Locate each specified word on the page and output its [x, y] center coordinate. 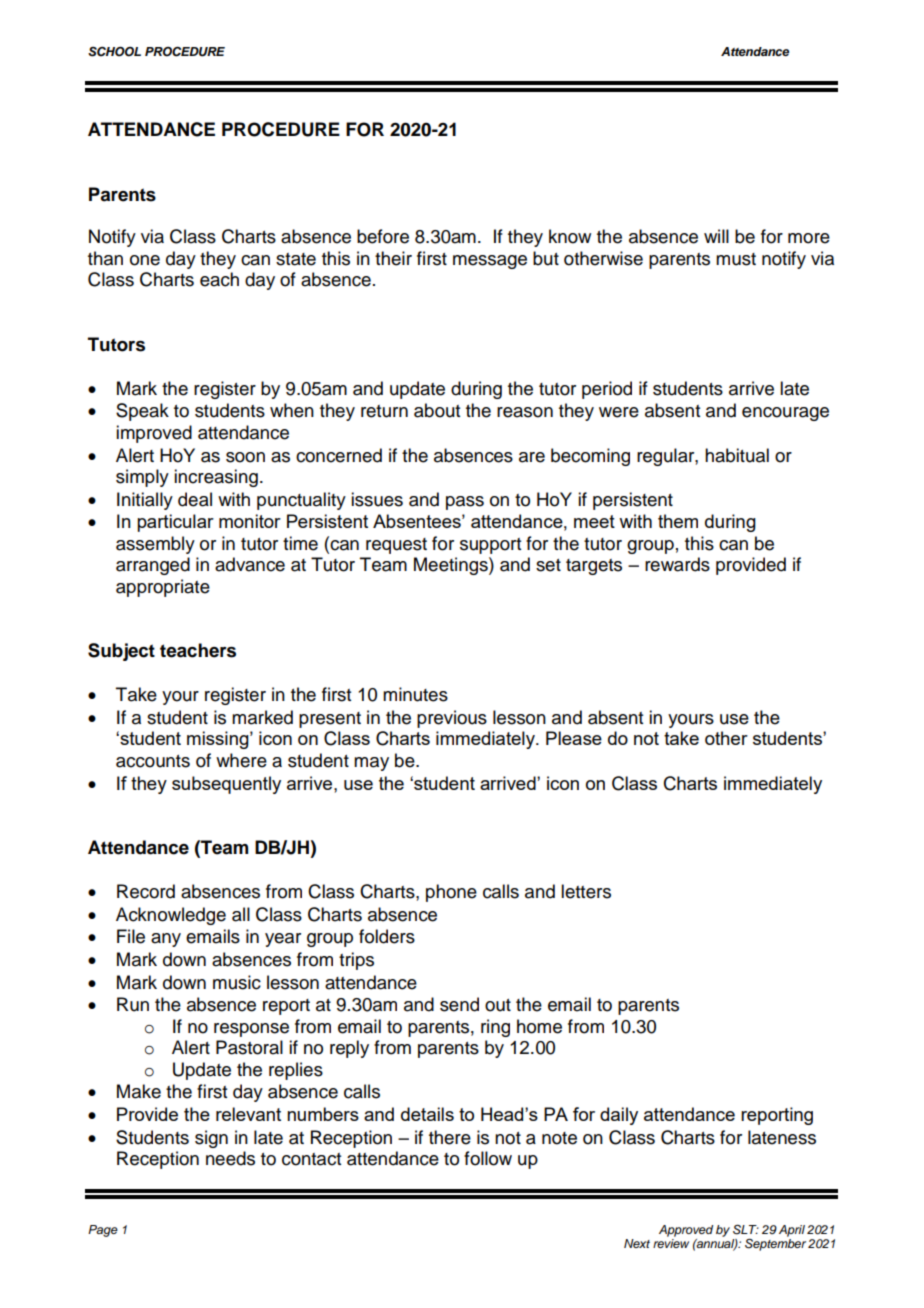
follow [488, 1158]
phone [451, 893]
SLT [746, 1230]
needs [230, 1158]
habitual [737, 455]
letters [586, 891]
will [716, 236]
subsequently [226, 785]
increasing [216, 478]
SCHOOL [114, 51]
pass [465, 503]
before [383, 236]
